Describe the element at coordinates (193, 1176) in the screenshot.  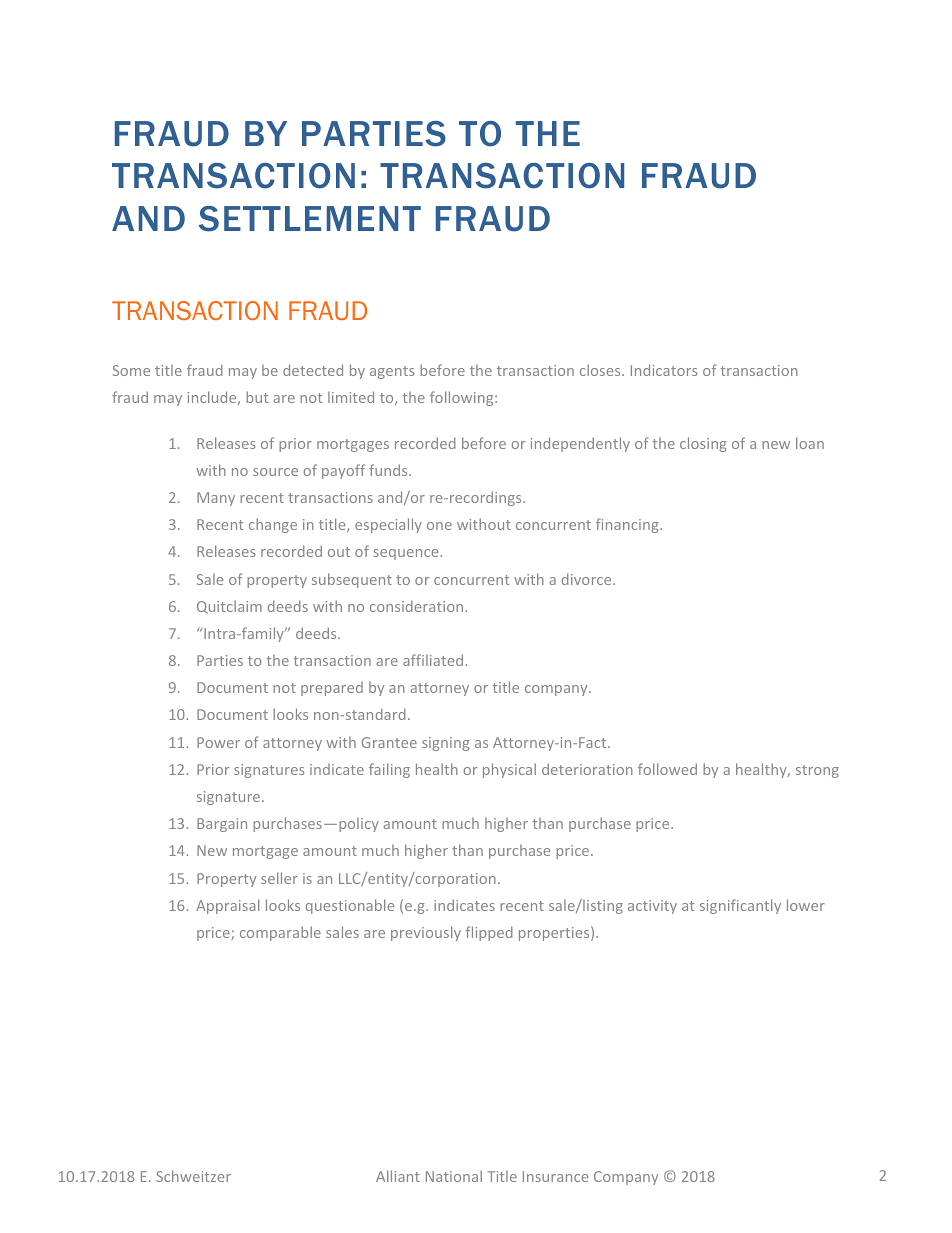
I see `Schweitzer` at that location.
